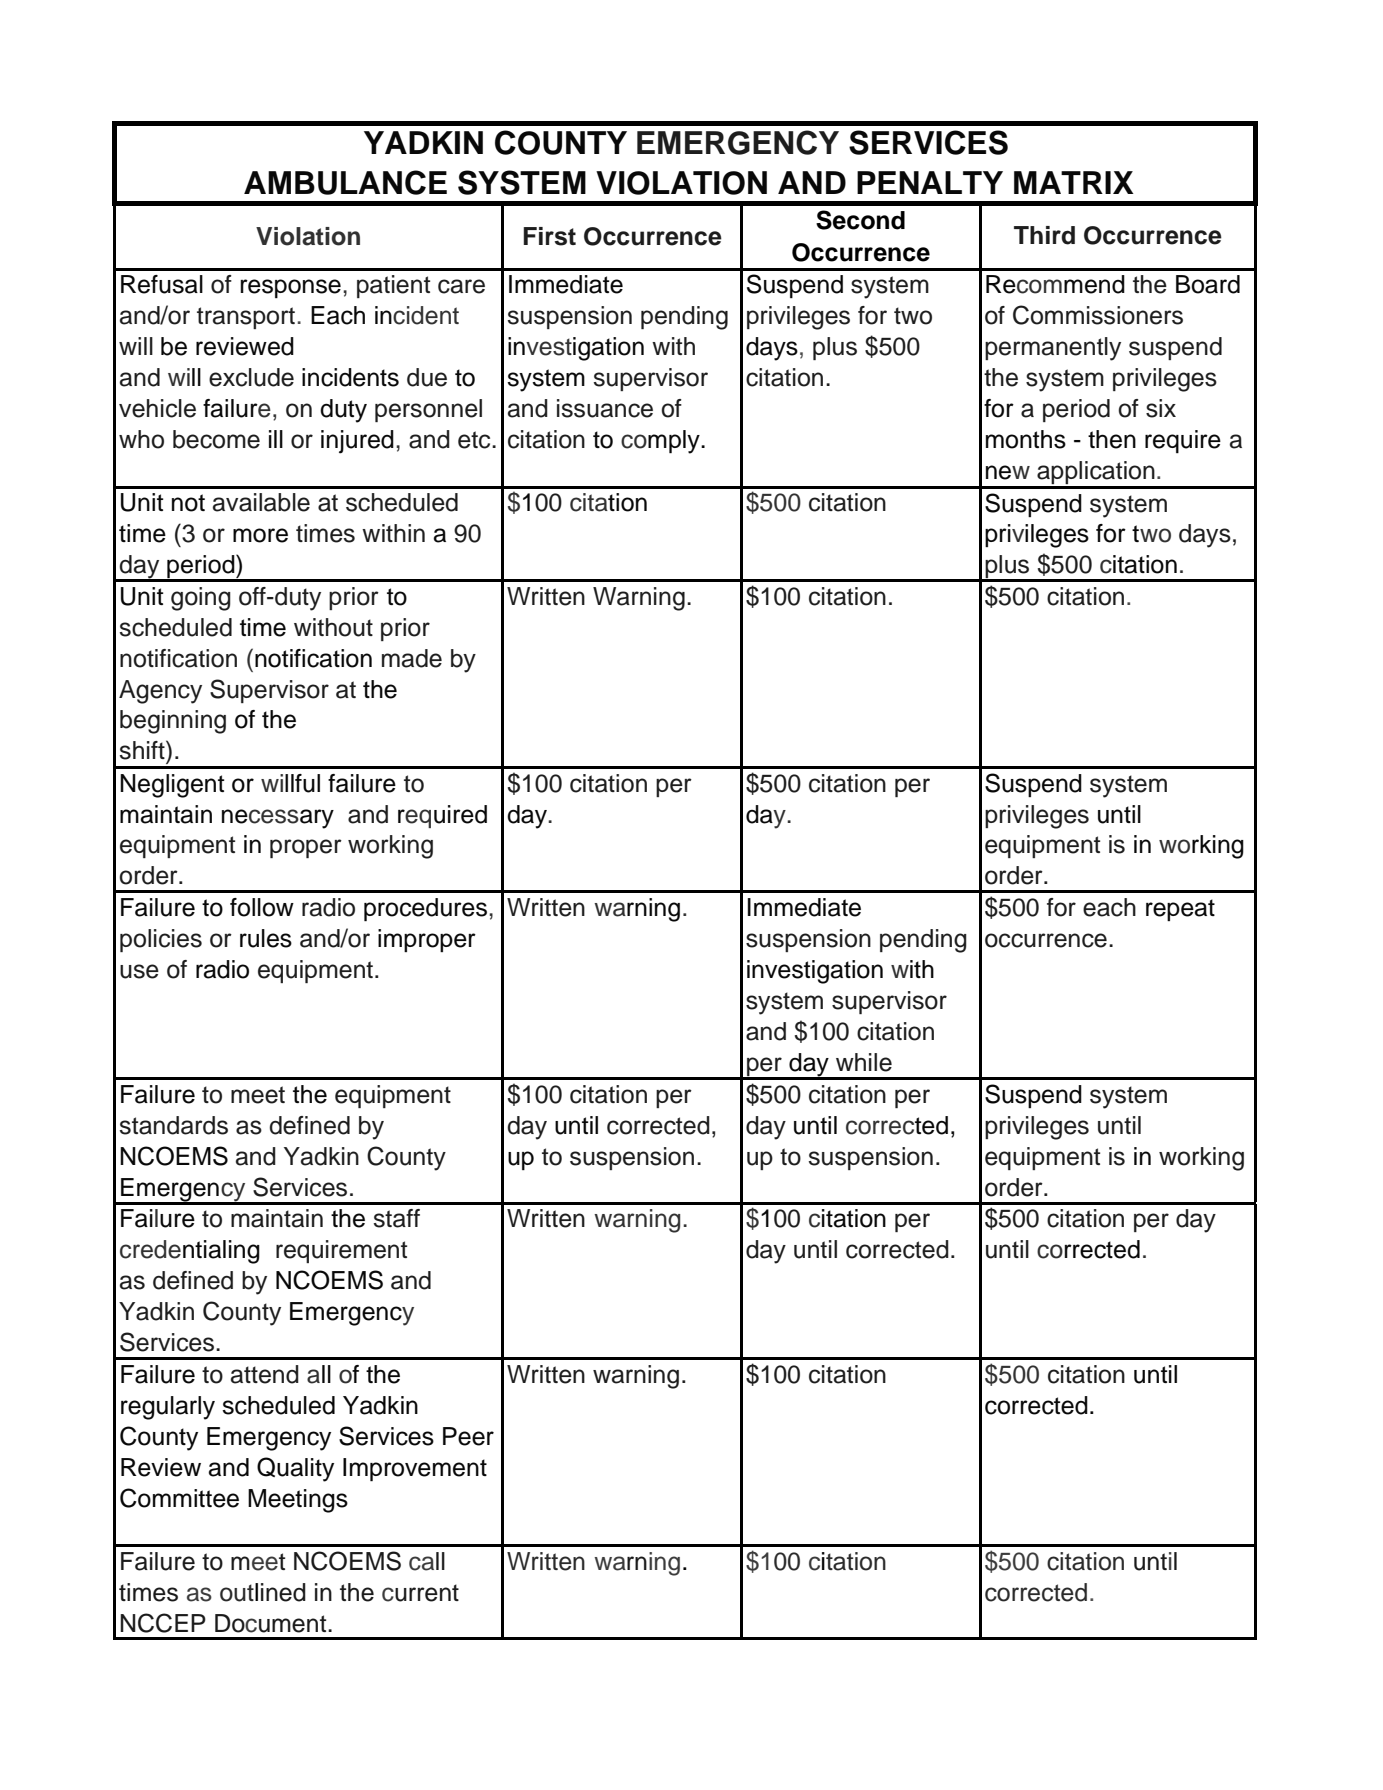 Image resolution: width=1383 pixels, height=1790 pixels. Describe the element at coordinates (427, 1561) in the screenshot. I see `call` at that location.
